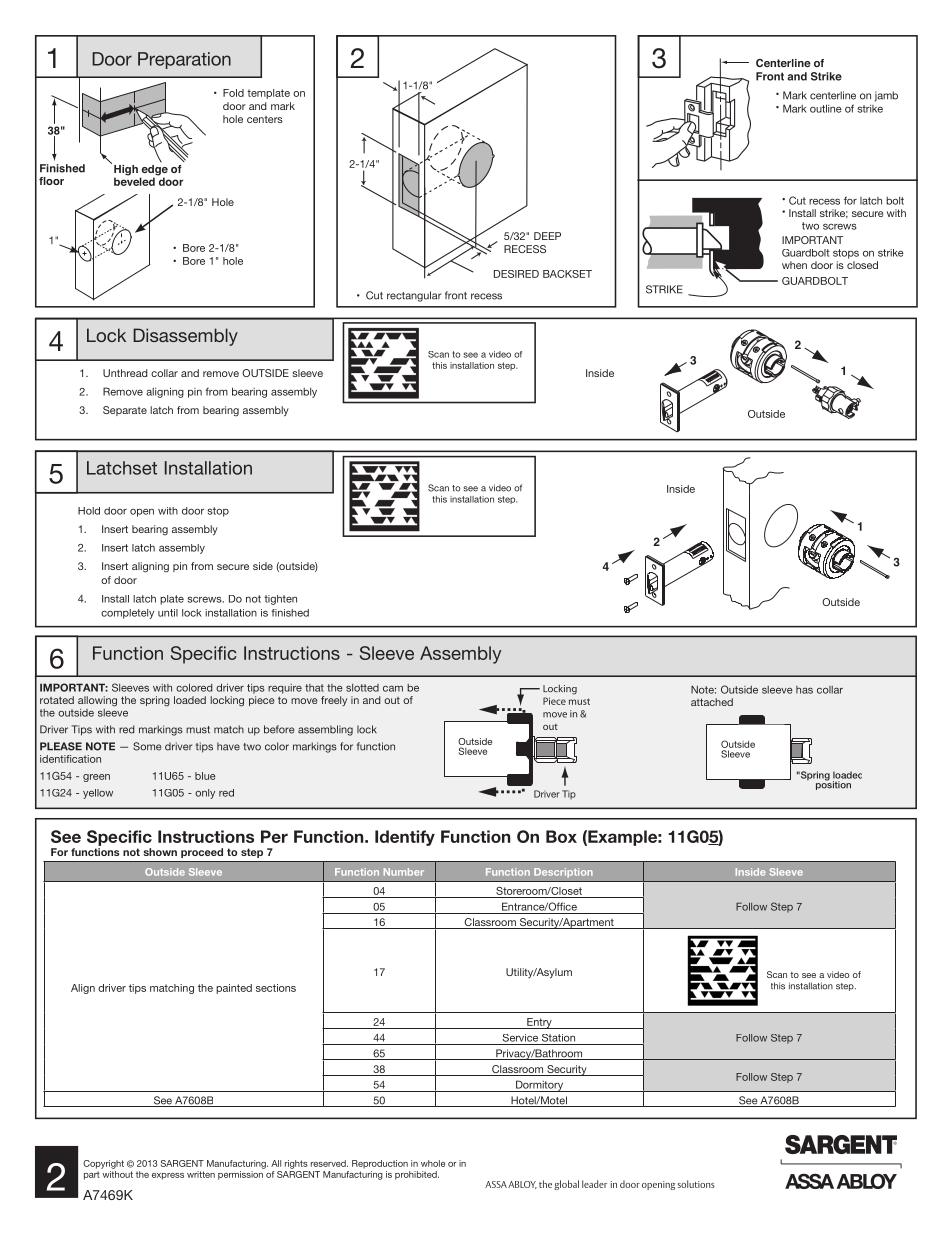  I want to click on until, so click(168, 613).
